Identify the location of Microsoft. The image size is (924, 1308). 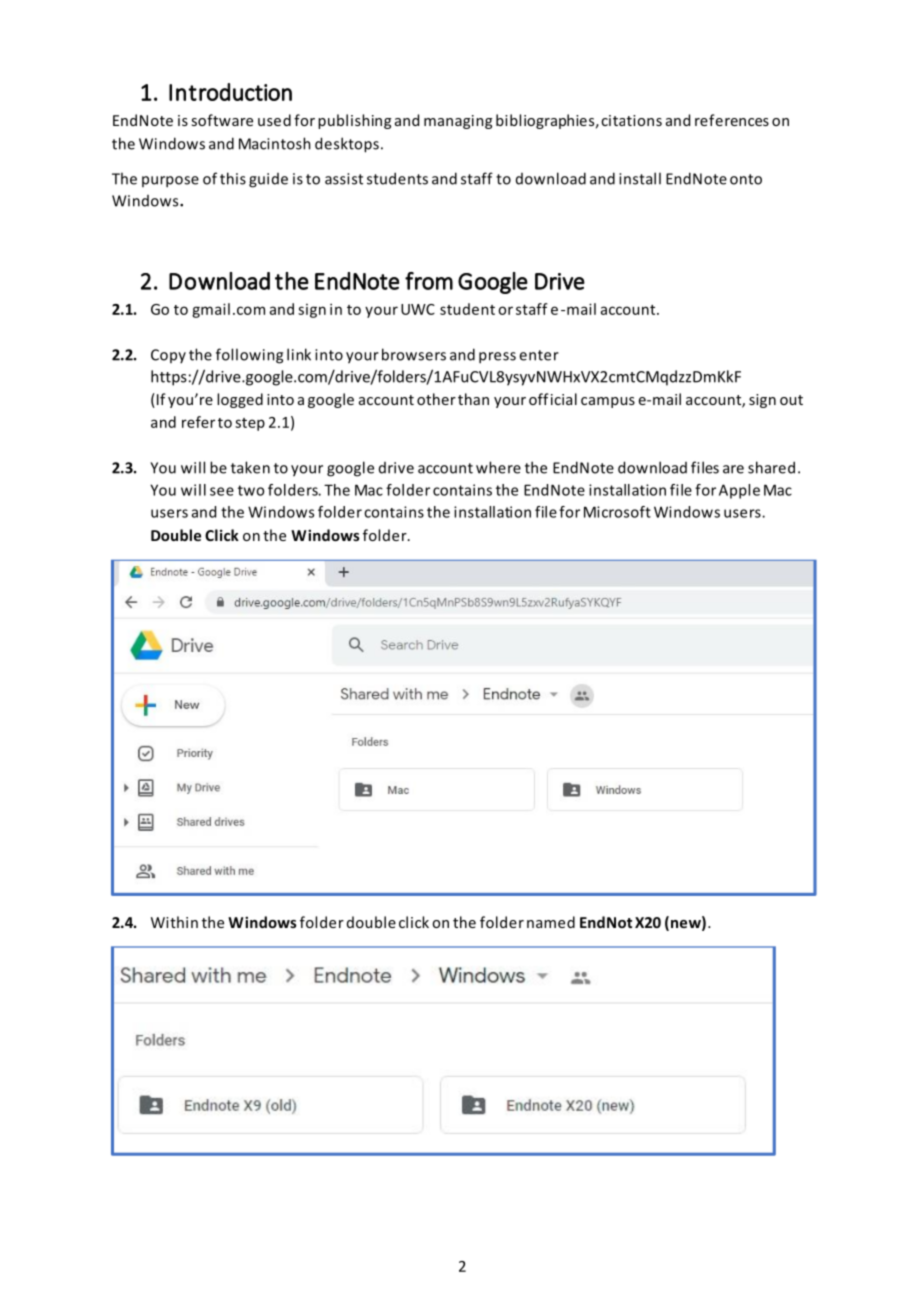
(617, 512).
